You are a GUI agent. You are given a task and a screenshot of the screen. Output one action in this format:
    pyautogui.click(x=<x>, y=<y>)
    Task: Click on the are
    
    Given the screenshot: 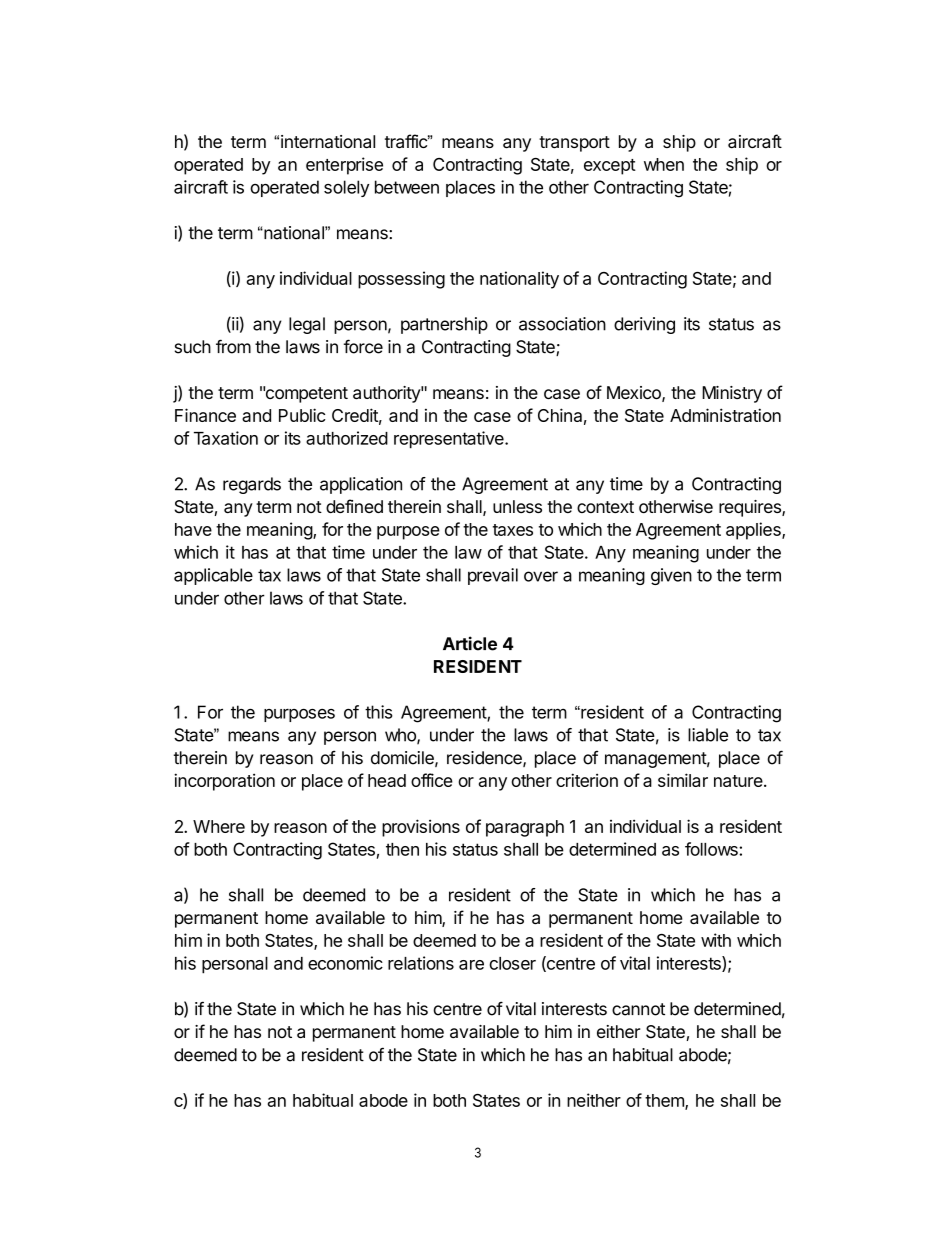 What is the action you would take?
    pyautogui.click(x=471, y=965)
